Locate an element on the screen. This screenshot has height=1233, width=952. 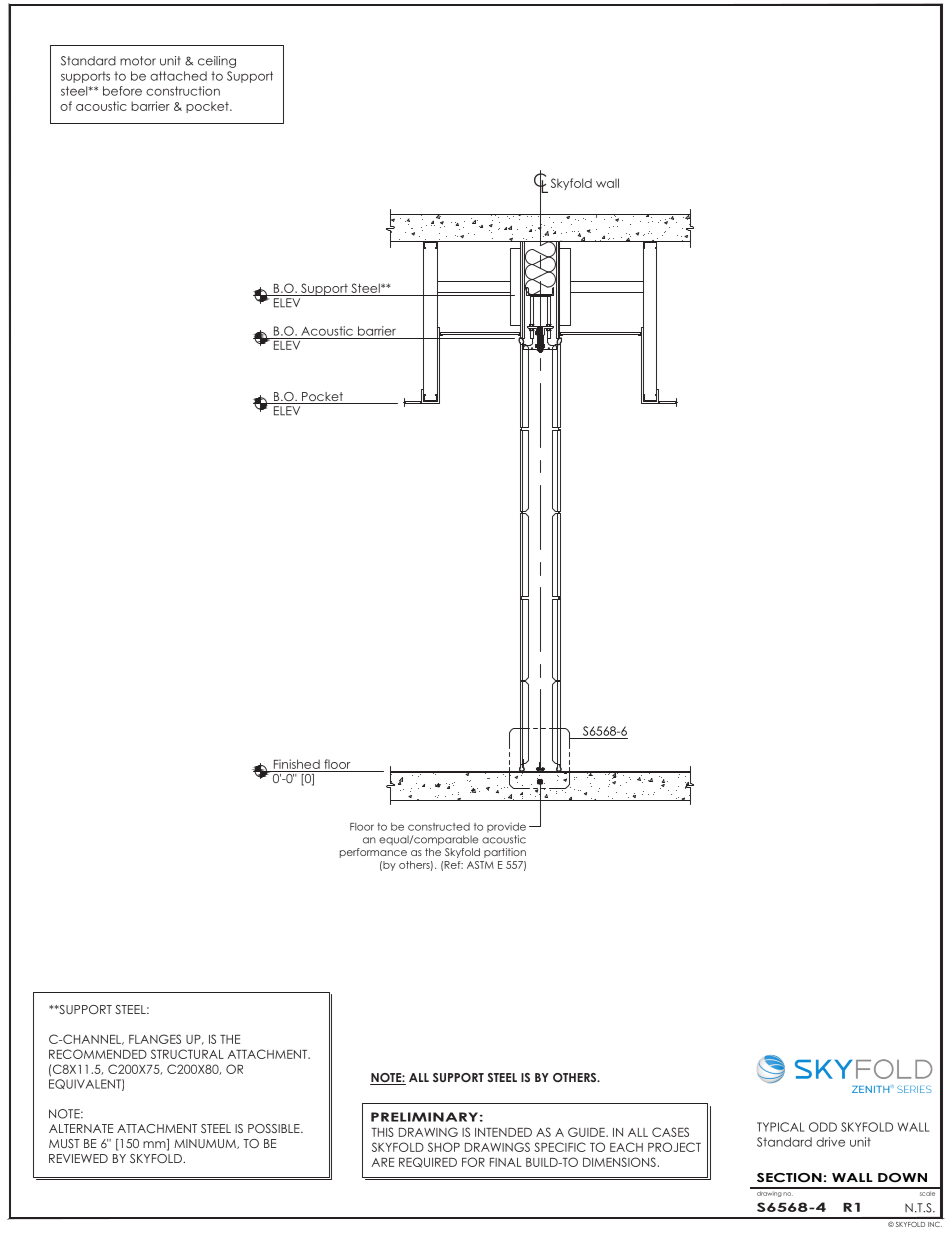
construction is located at coordinates (183, 91).
